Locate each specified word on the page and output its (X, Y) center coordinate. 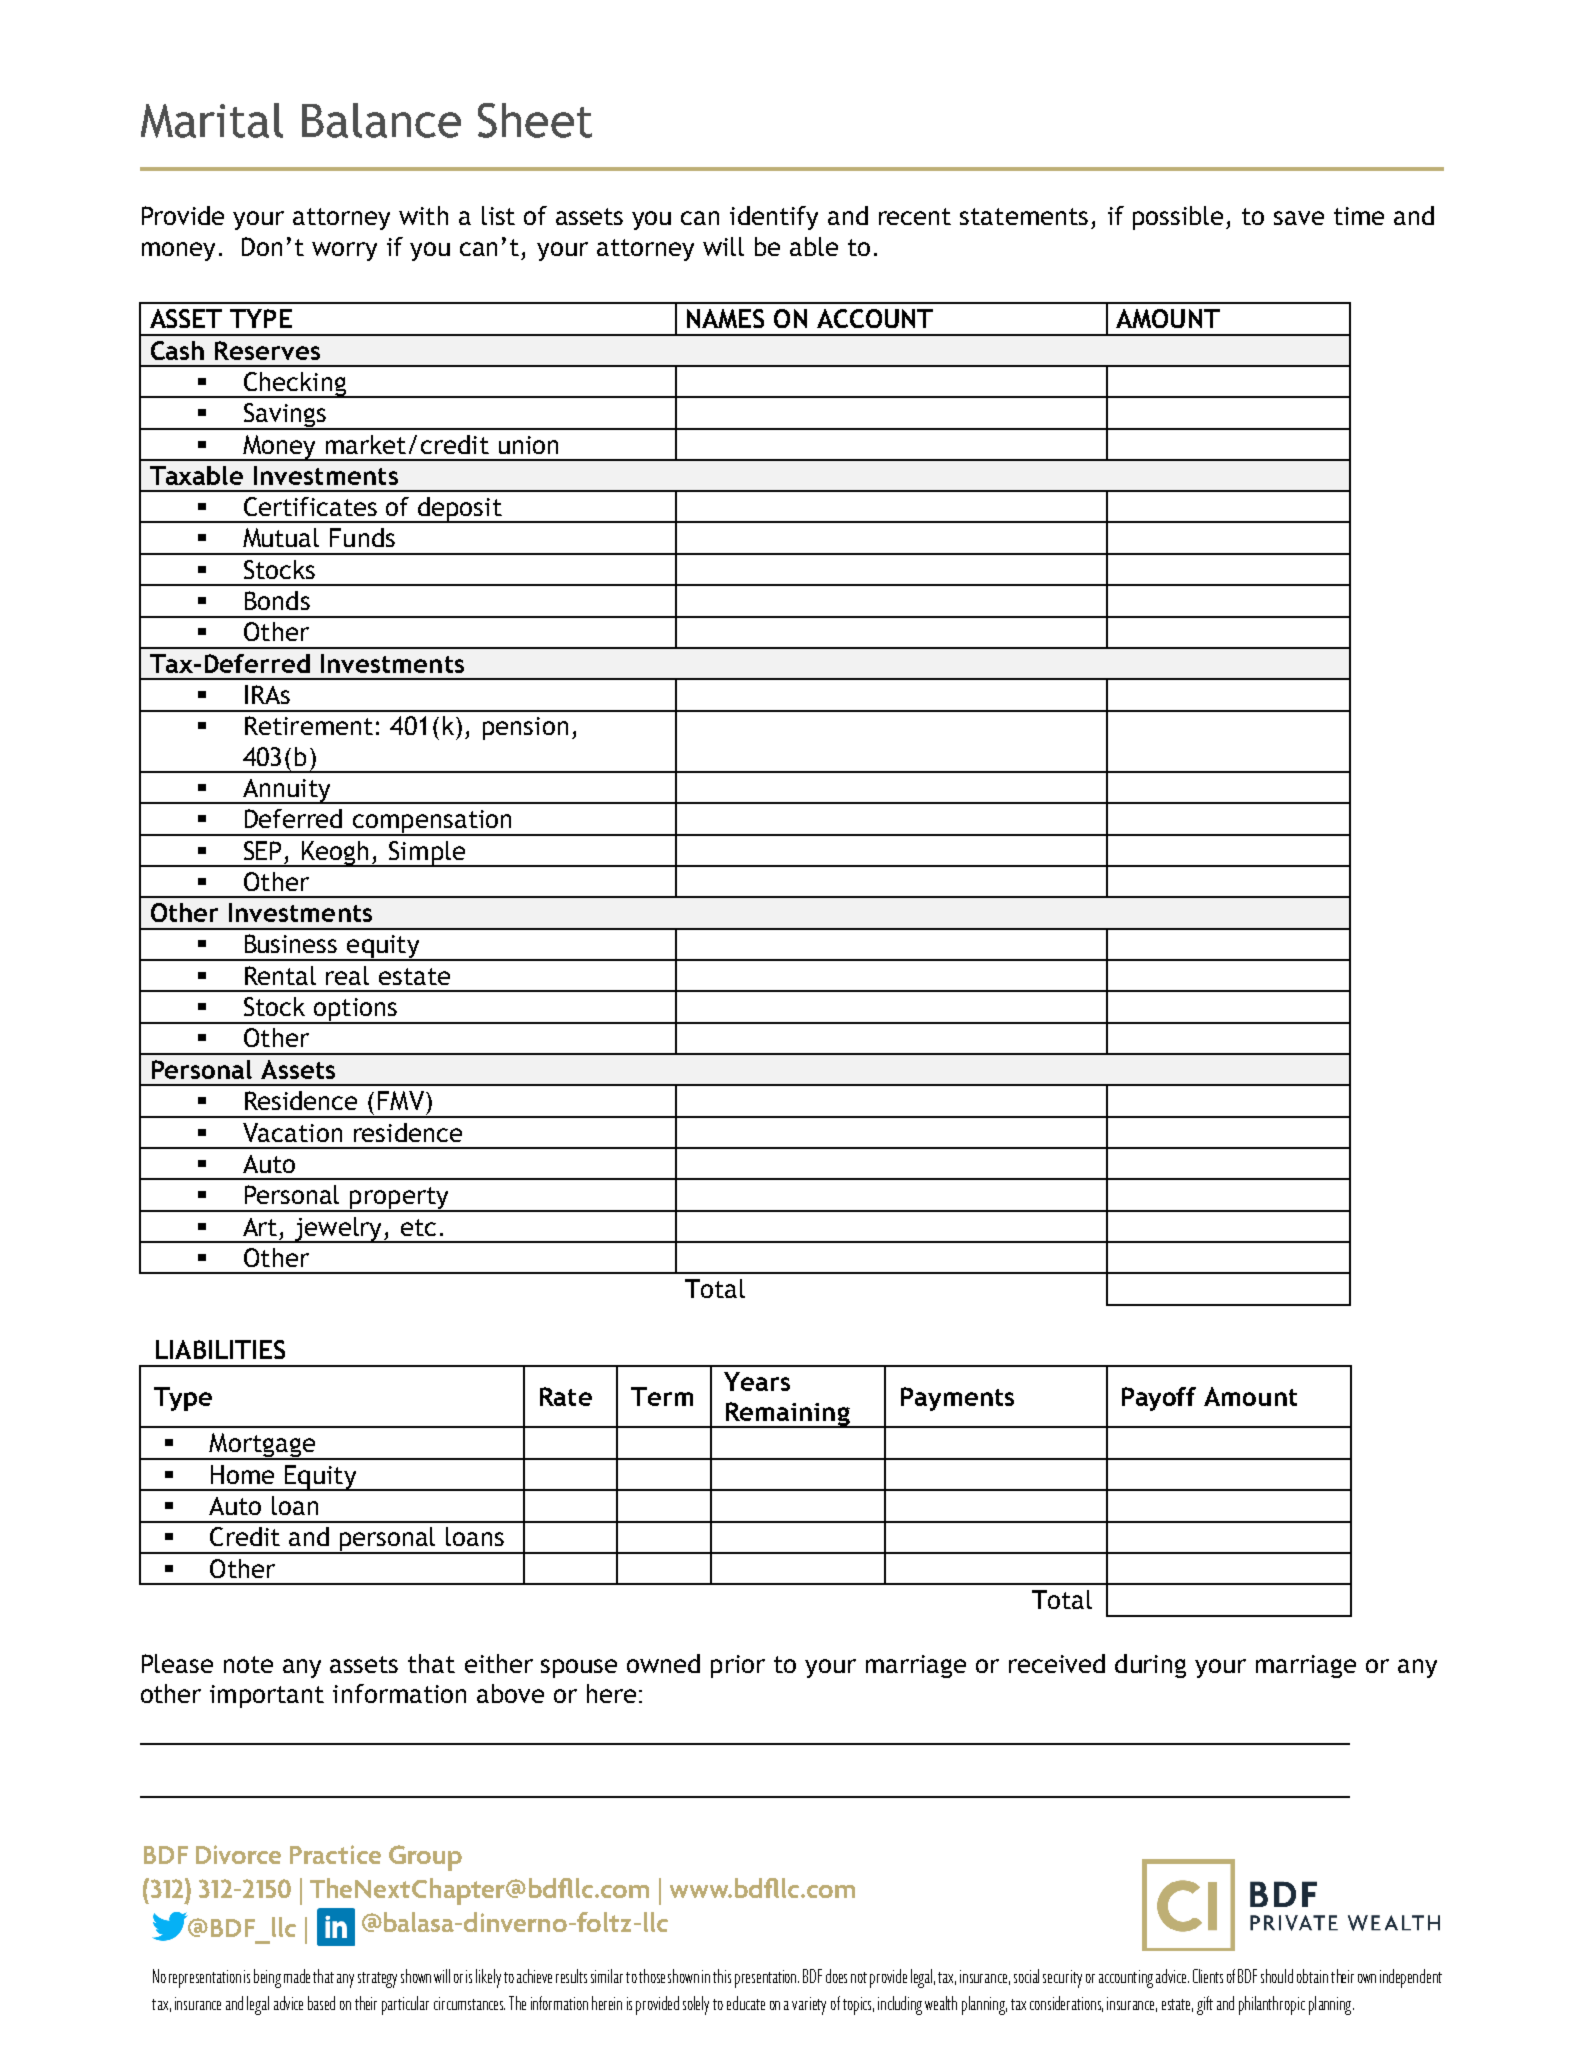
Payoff (1159, 1399)
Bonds (277, 600)
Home (242, 1474)
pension (525, 728)
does (836, 1976)
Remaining (788, 1415)
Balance (381, 120)
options (355, 1011)
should (1277, 1976)
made (297, 1976)
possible (1180, 218)
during (1150, 1666)
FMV (401, 1100)
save (1299, 218)
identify (774, 218)
